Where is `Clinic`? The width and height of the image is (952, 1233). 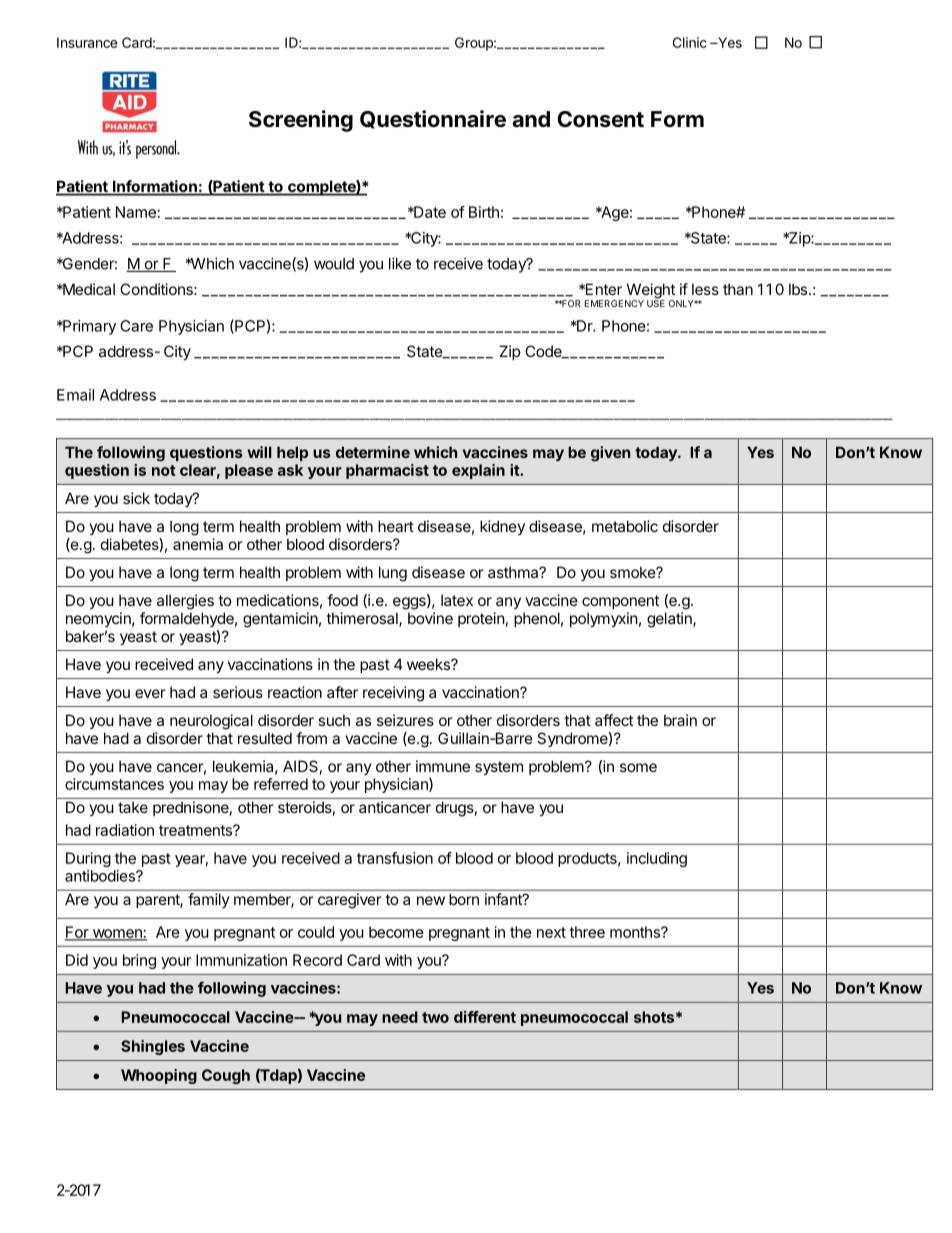
Clinic is located at coordinates (690, 42).
